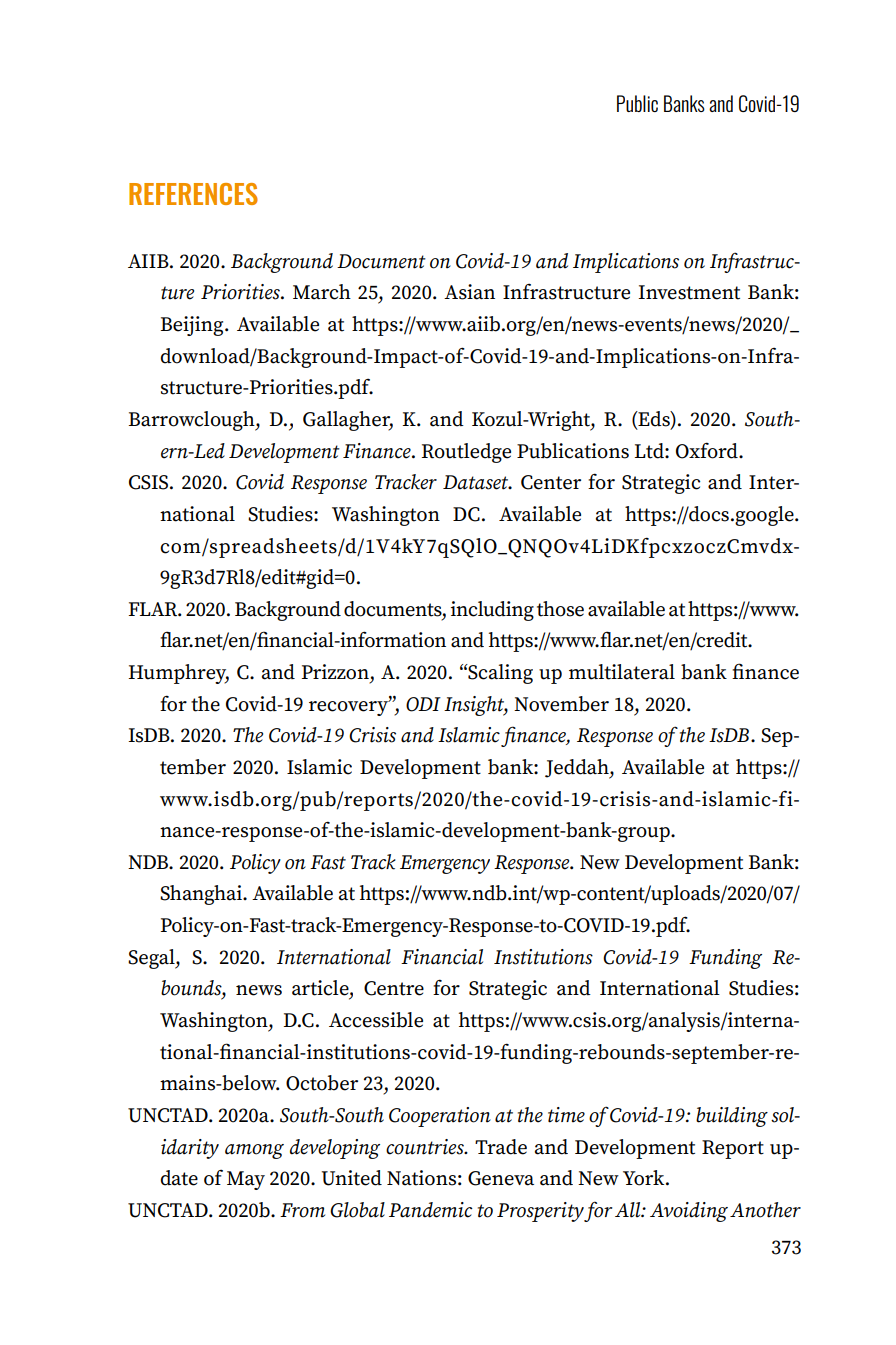 The image size is (896, 1345). Describe the element at coordinates (246, 1180) in the image. I see `May` at that location.
